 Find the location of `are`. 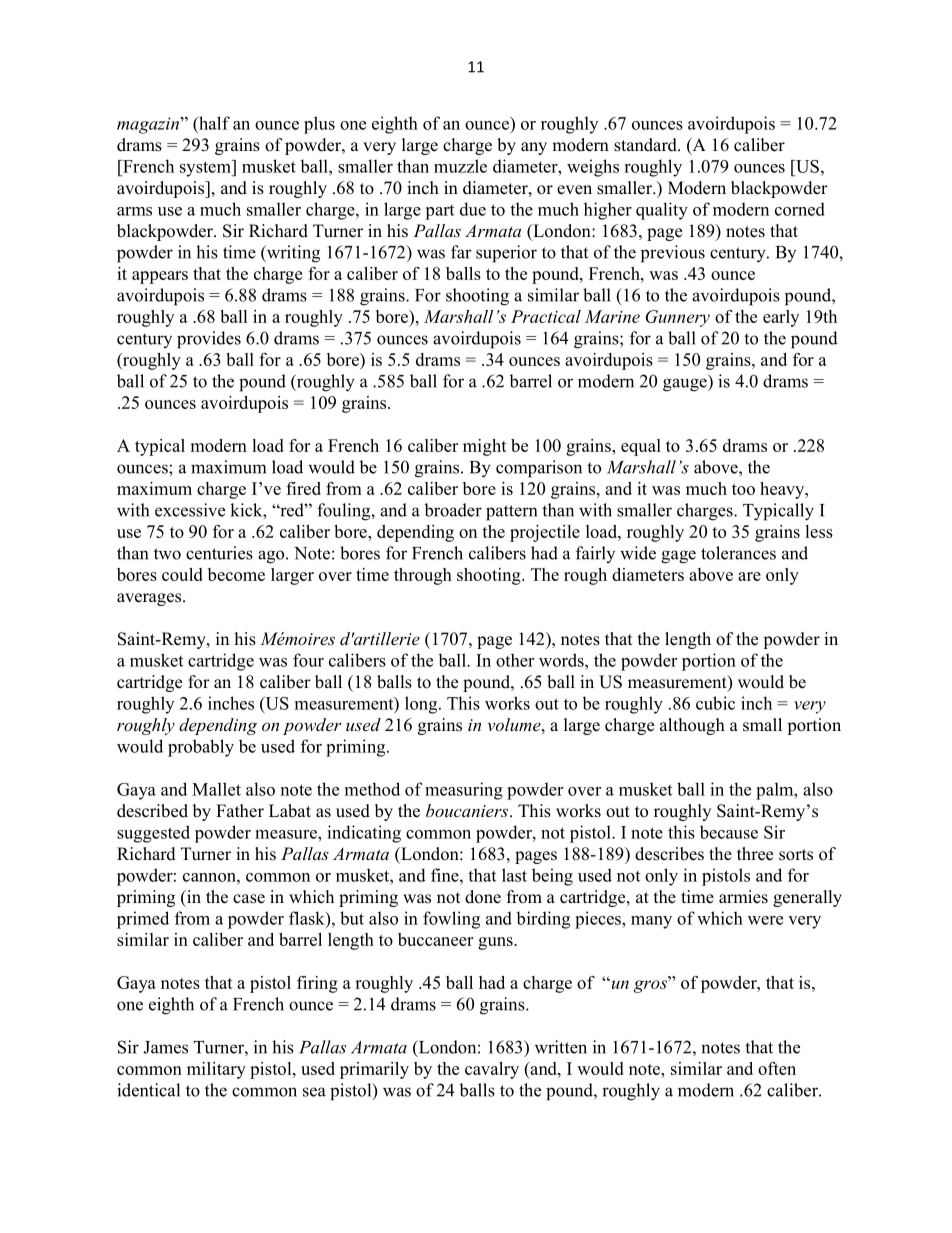

are is located at coordinates (749, 576).
